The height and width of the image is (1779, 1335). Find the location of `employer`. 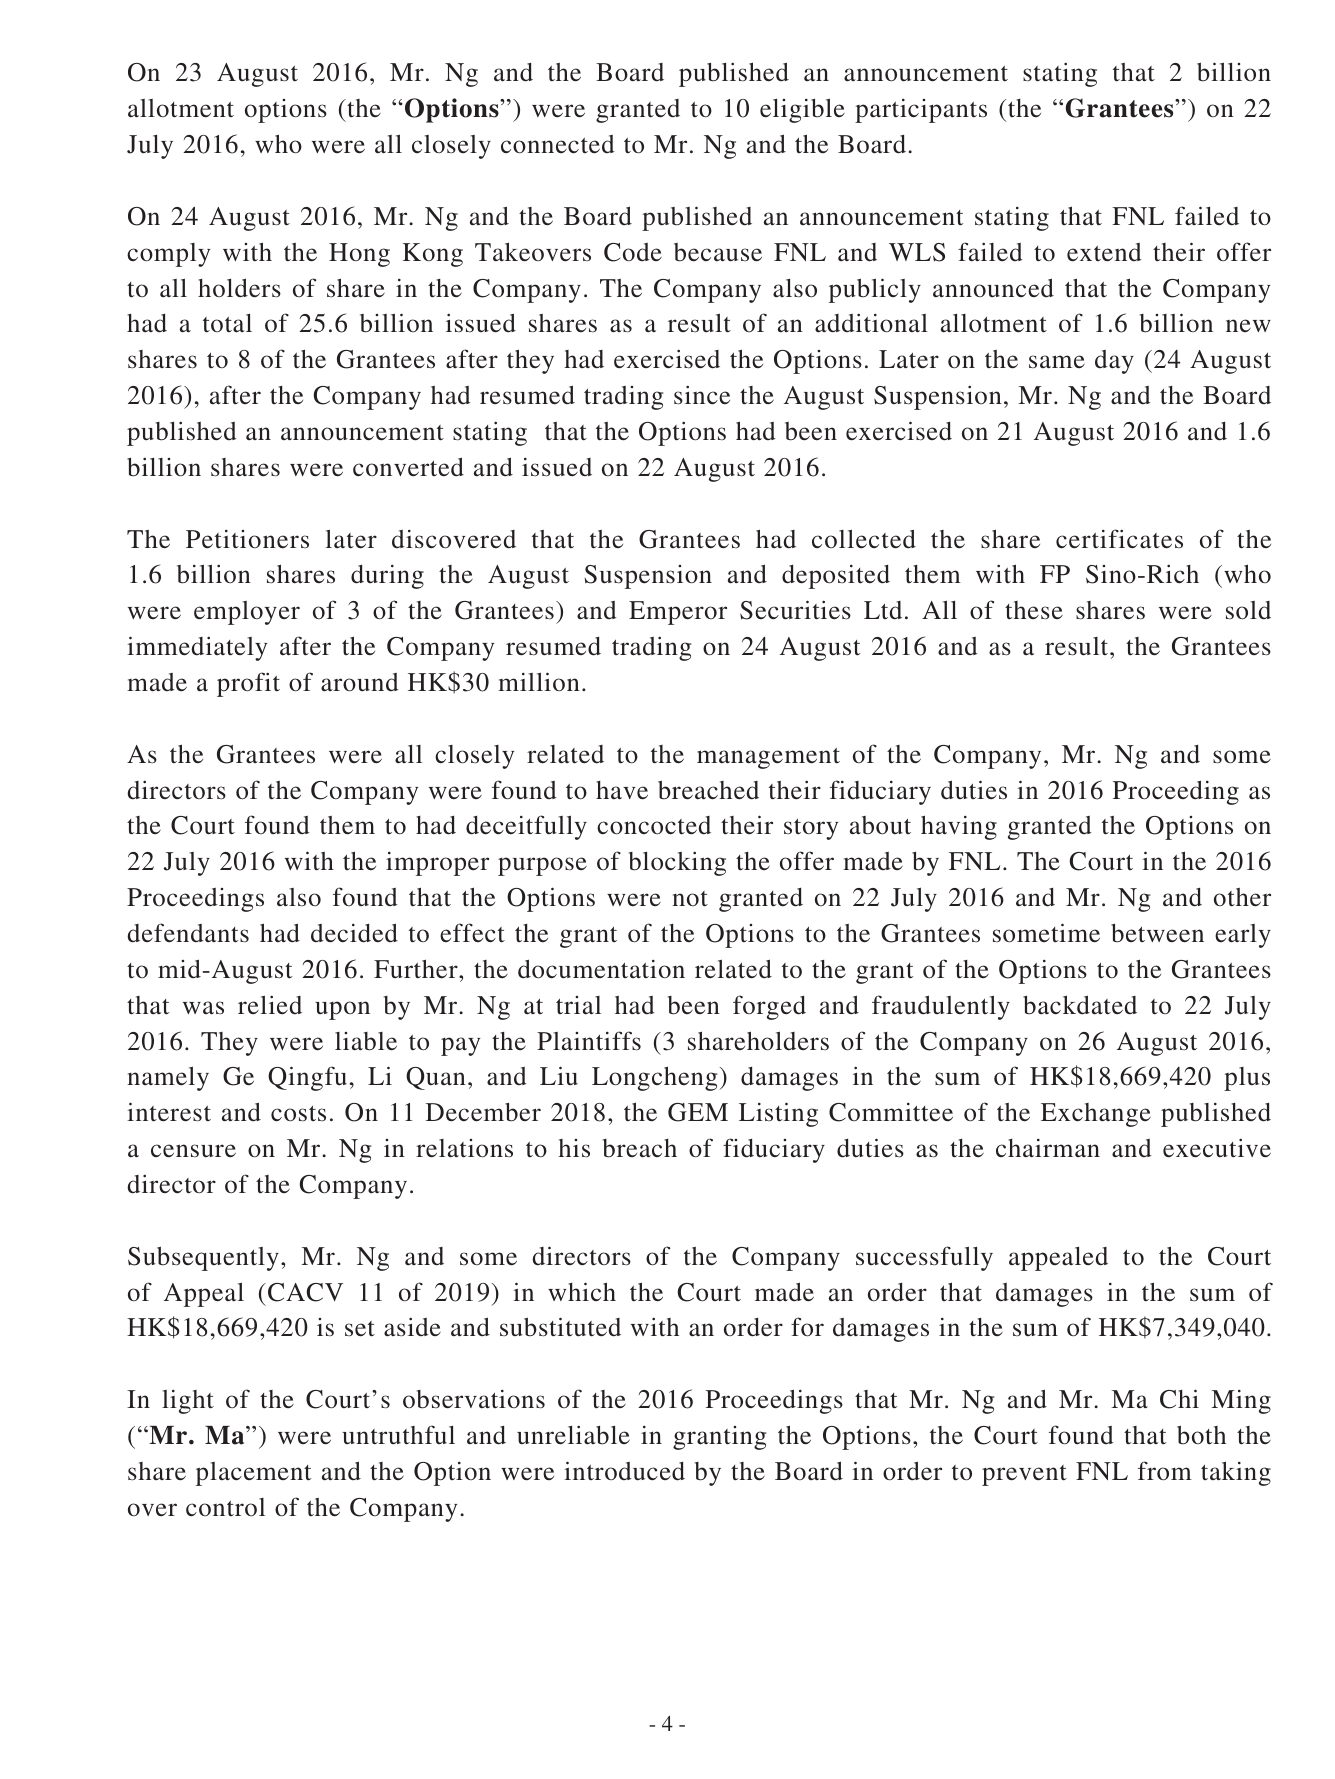

employer is located at coordinates (247, 613).
